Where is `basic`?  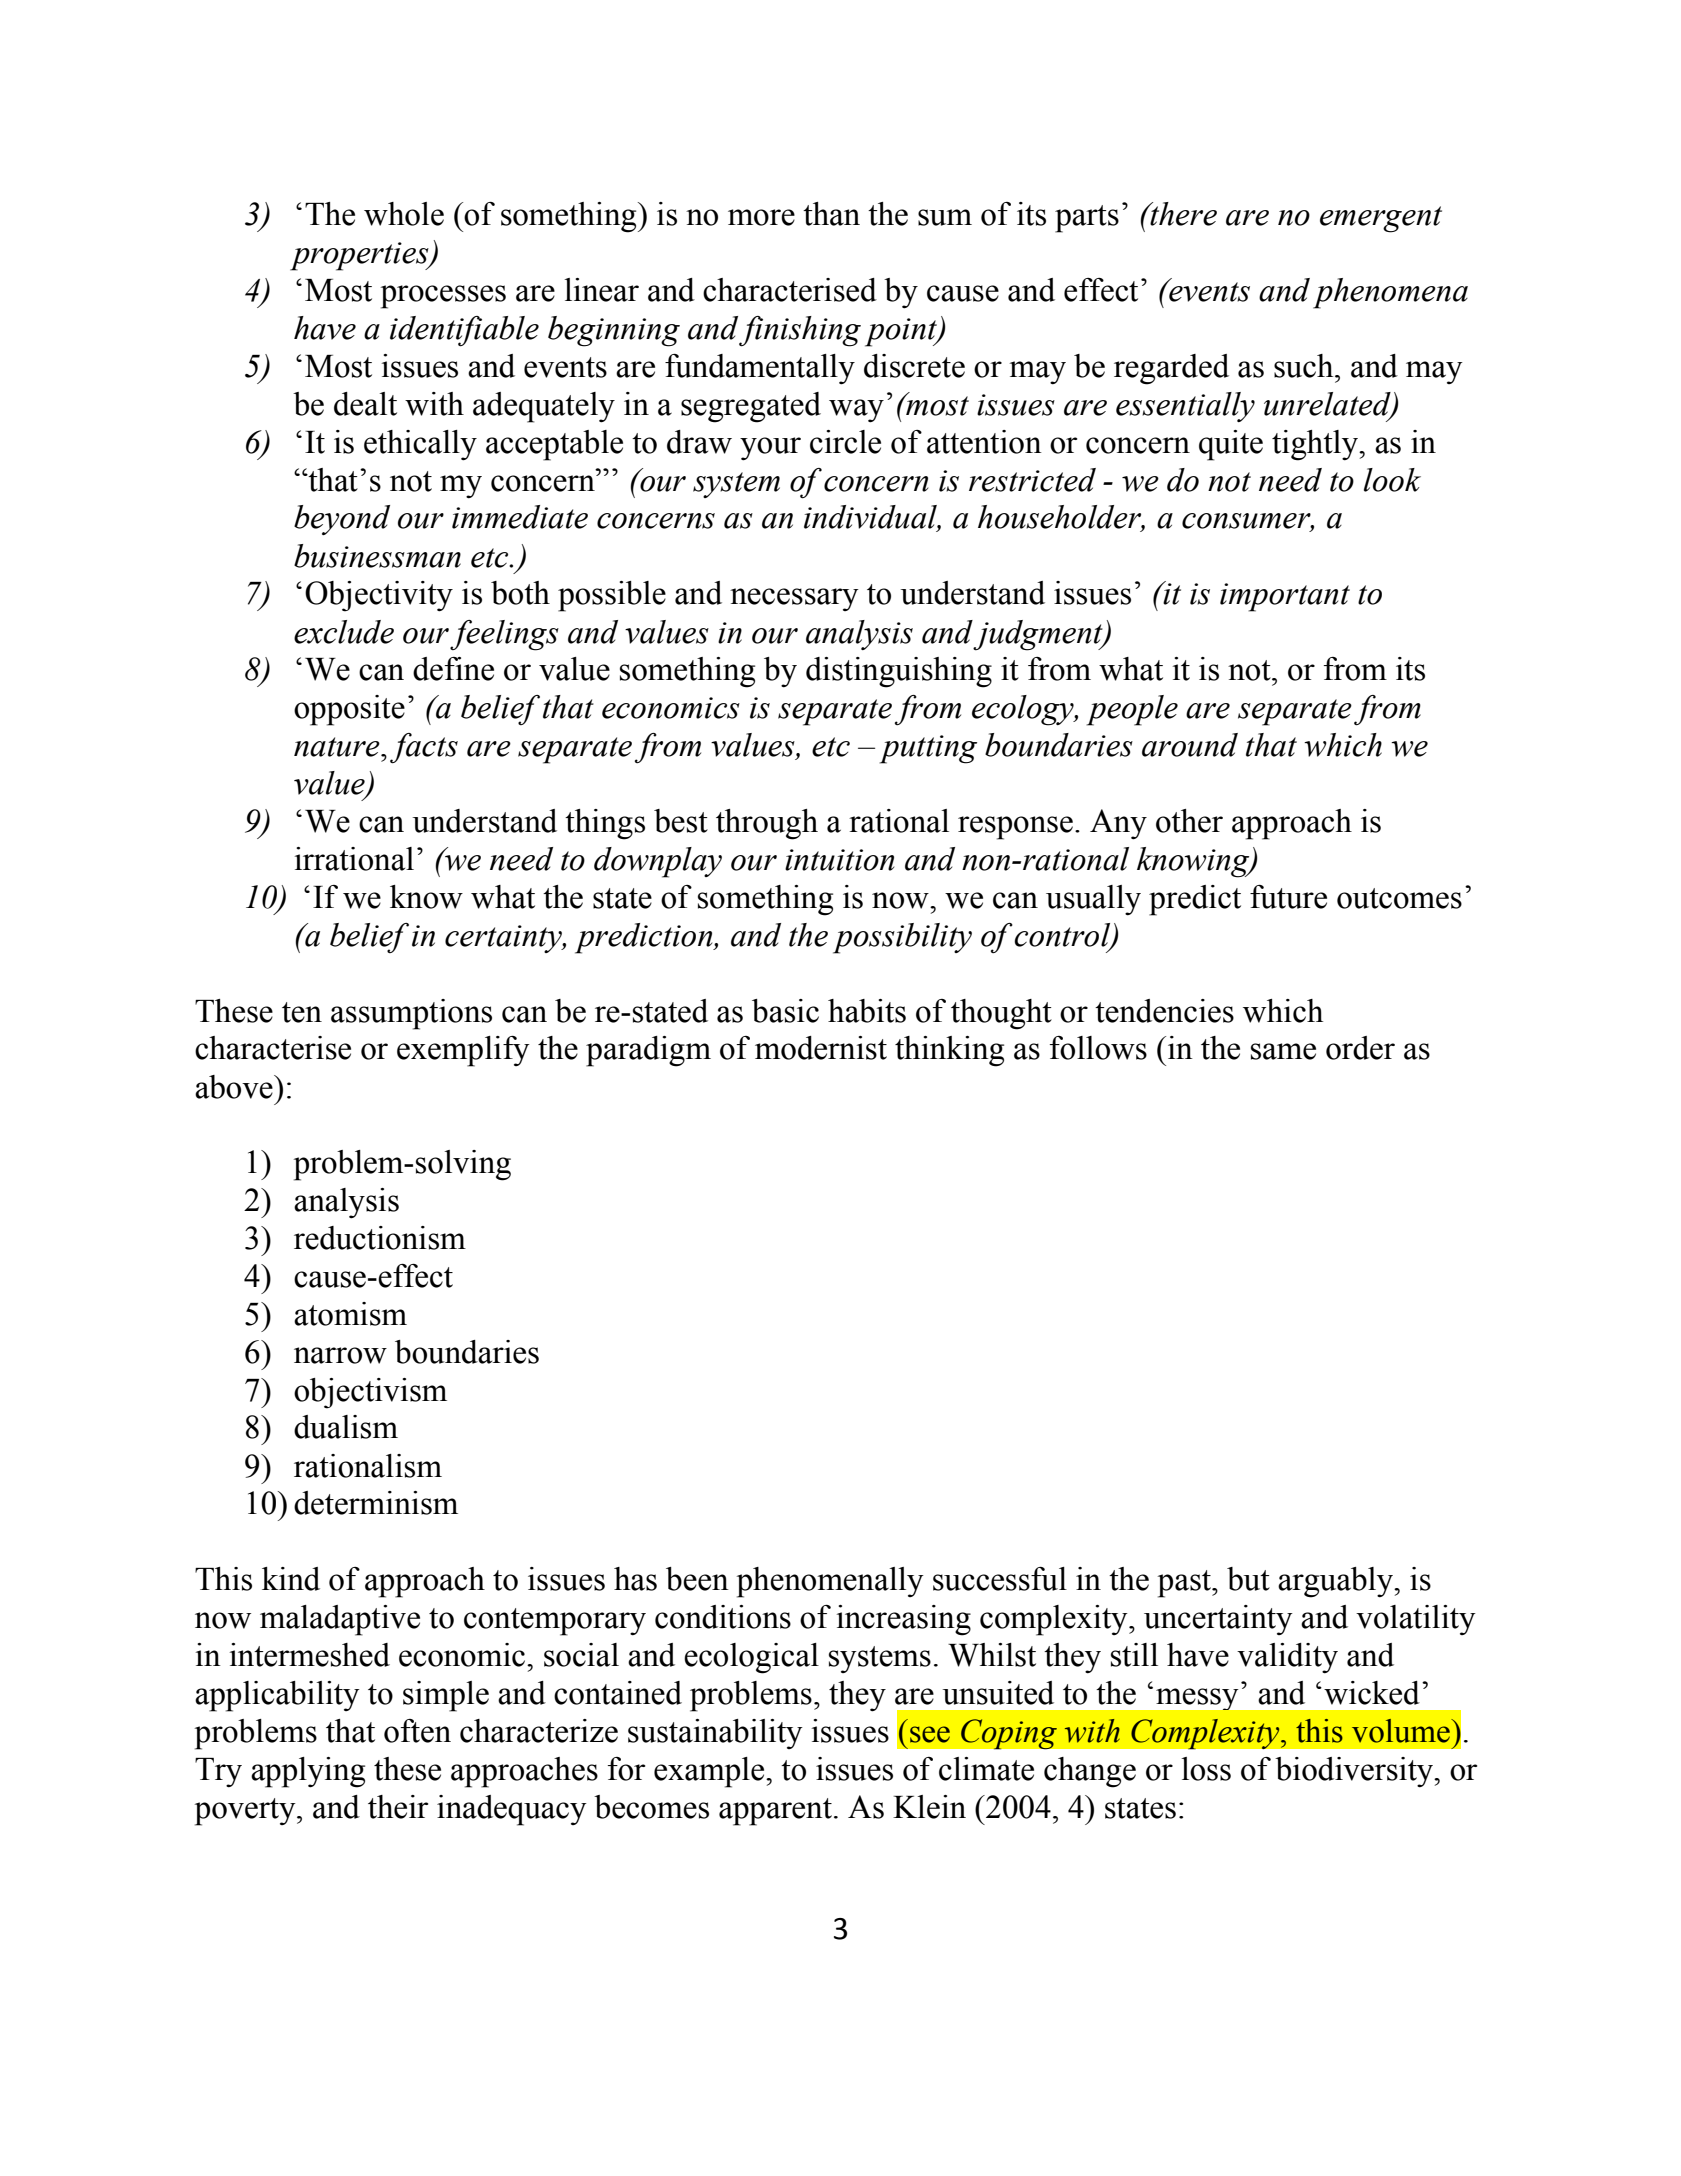 basic is located at coordinates (785, 1011).
